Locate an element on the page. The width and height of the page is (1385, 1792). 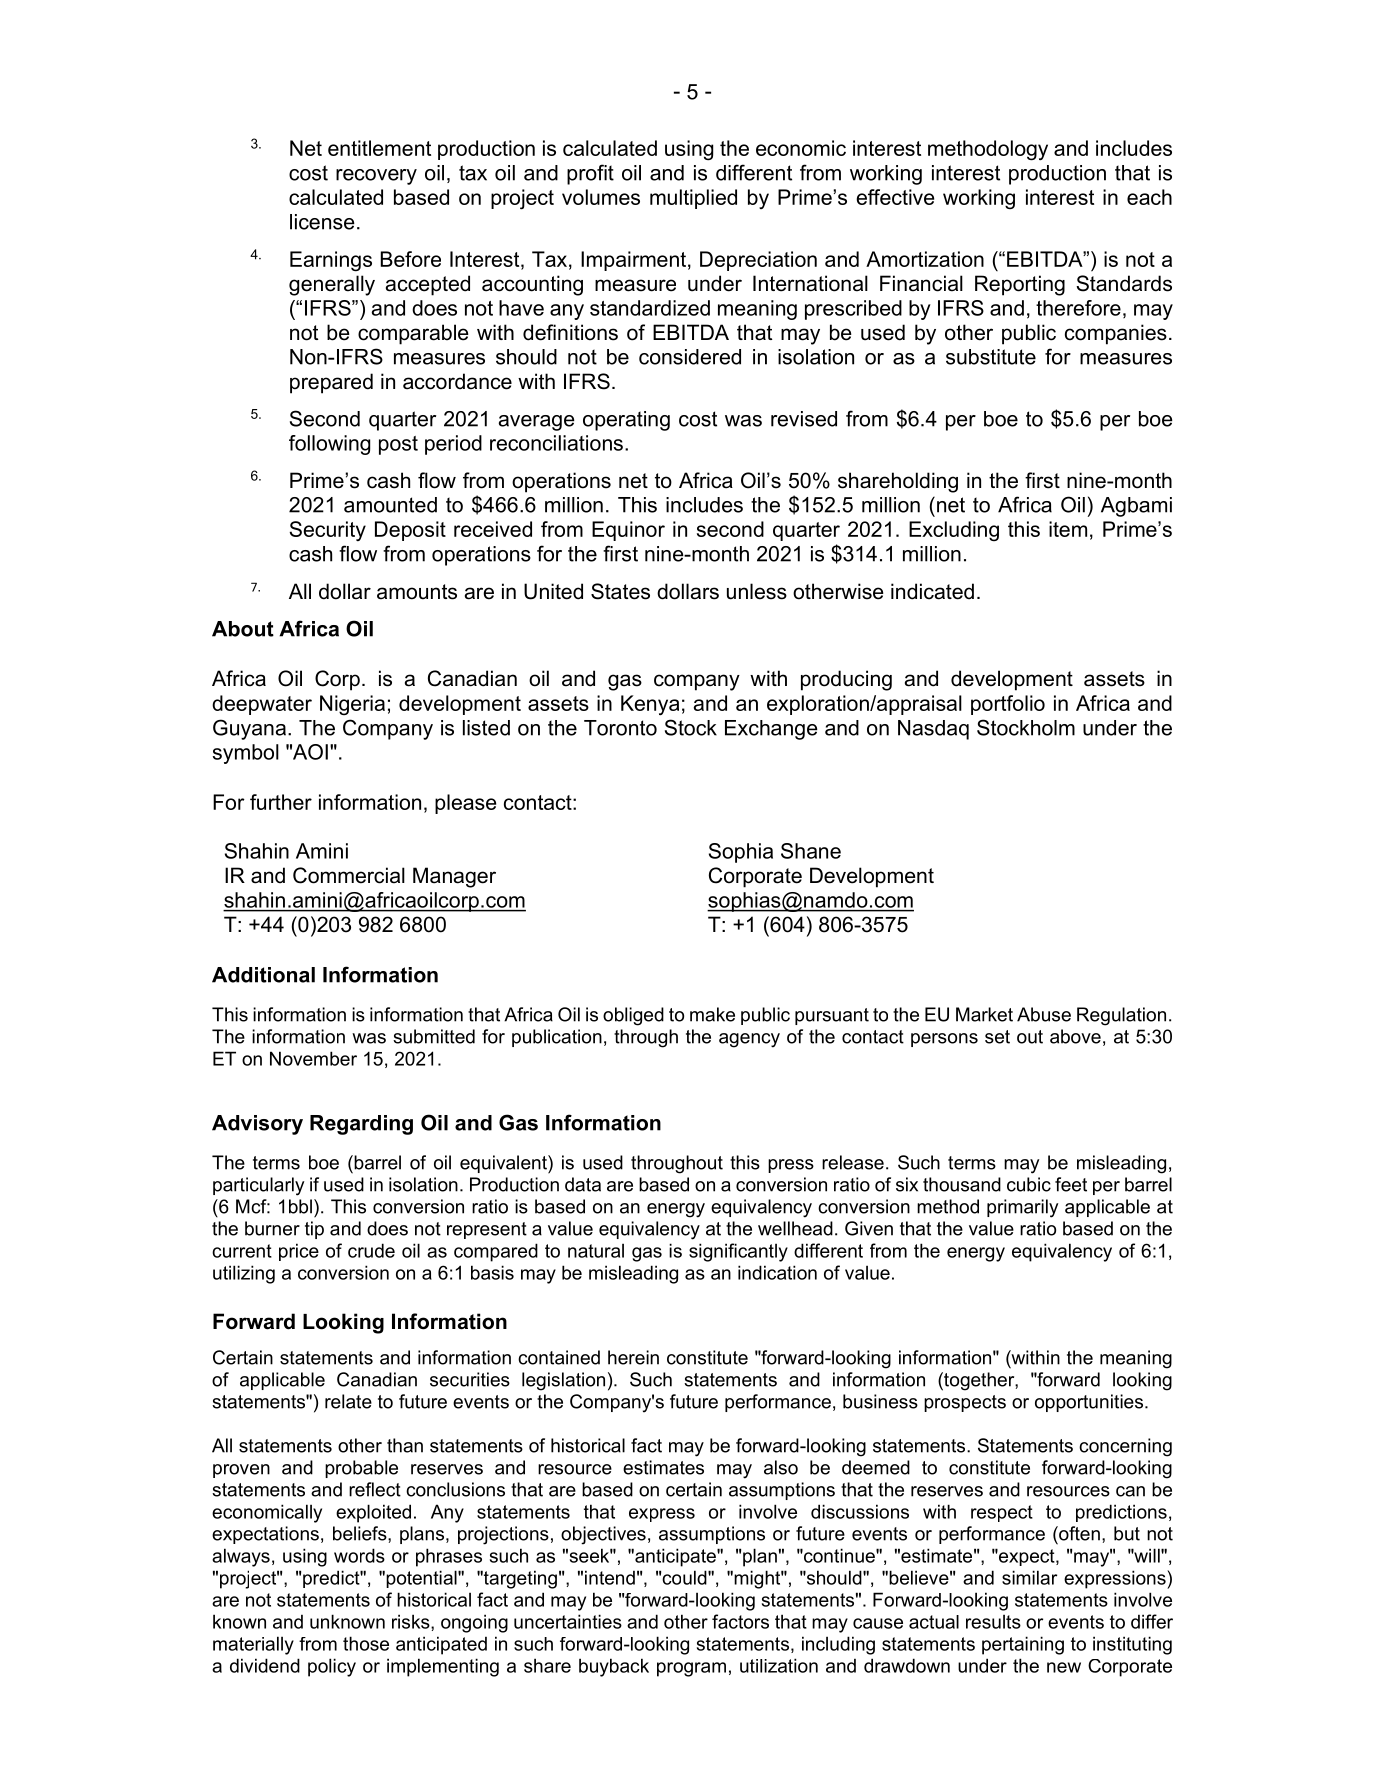
make is located at coordinates (712, 1014).
